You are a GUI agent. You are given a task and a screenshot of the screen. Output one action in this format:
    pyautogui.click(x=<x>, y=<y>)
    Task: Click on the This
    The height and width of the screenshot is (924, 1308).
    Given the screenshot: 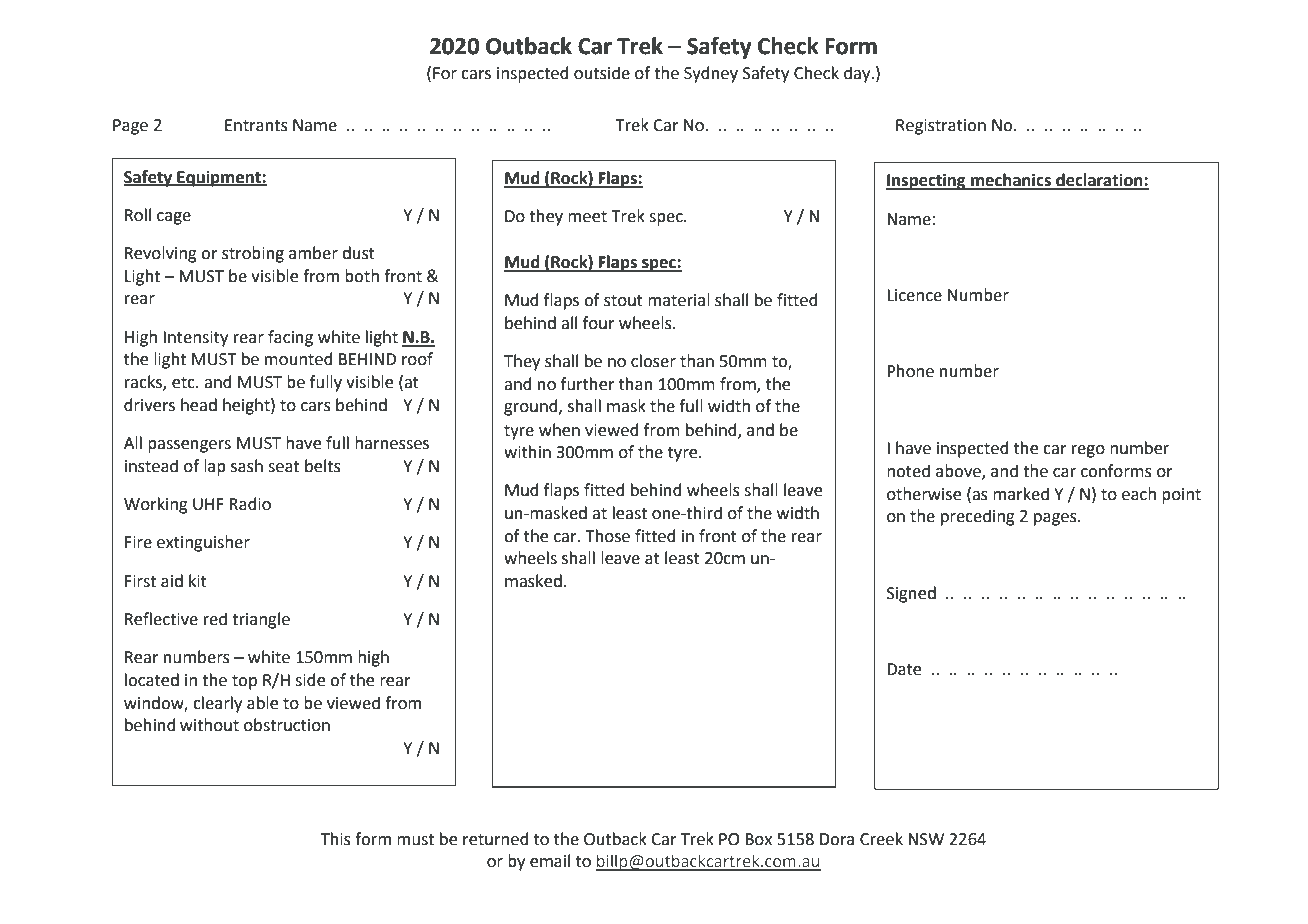 What is the action you would take?
    pyautogui.click(x=336, y=839)
